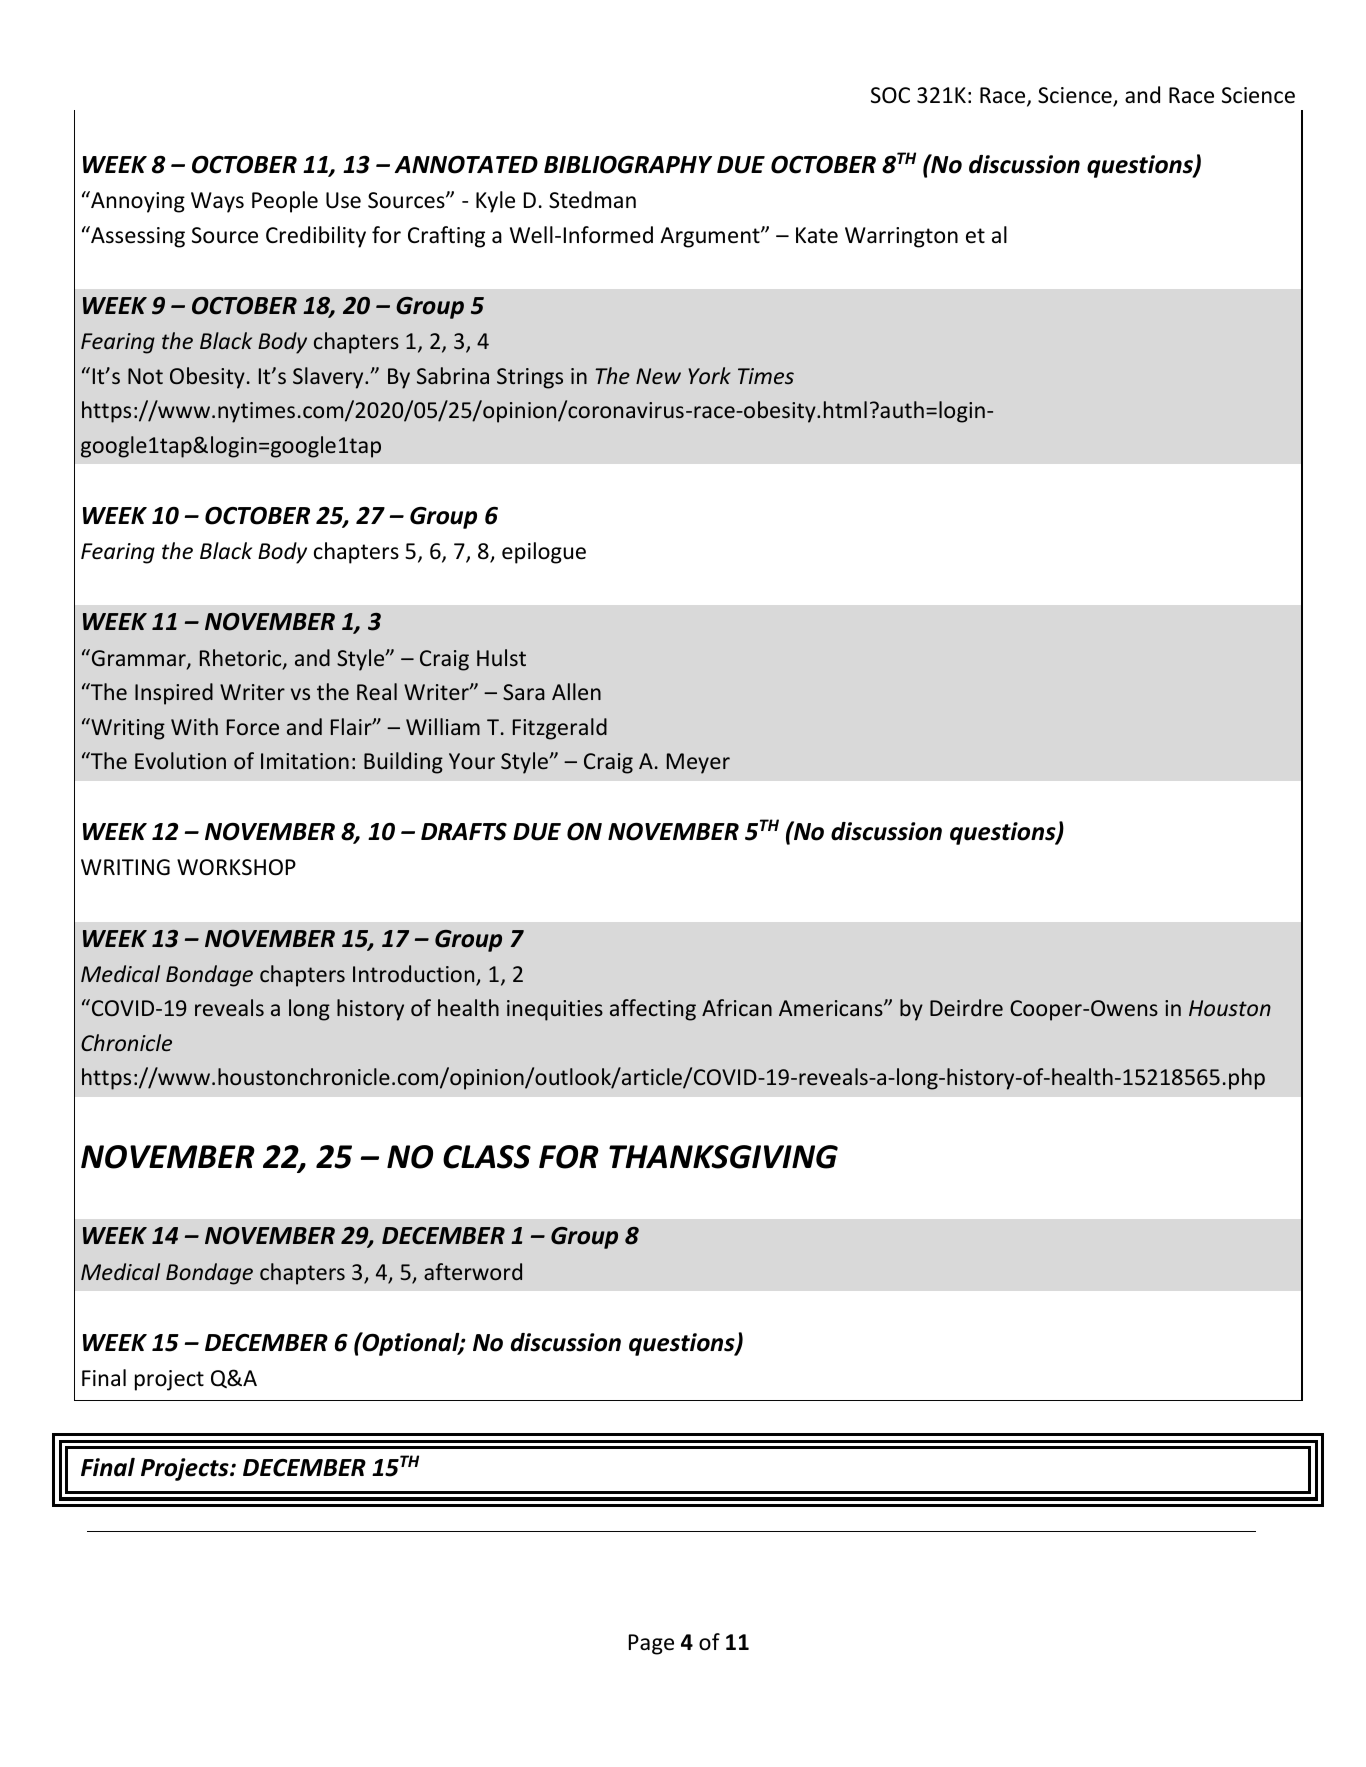 The width and height of the image is (1366, 1767). Describe the element at coordinates (487, 1157) in the image. I see `CLASS` at that location.
